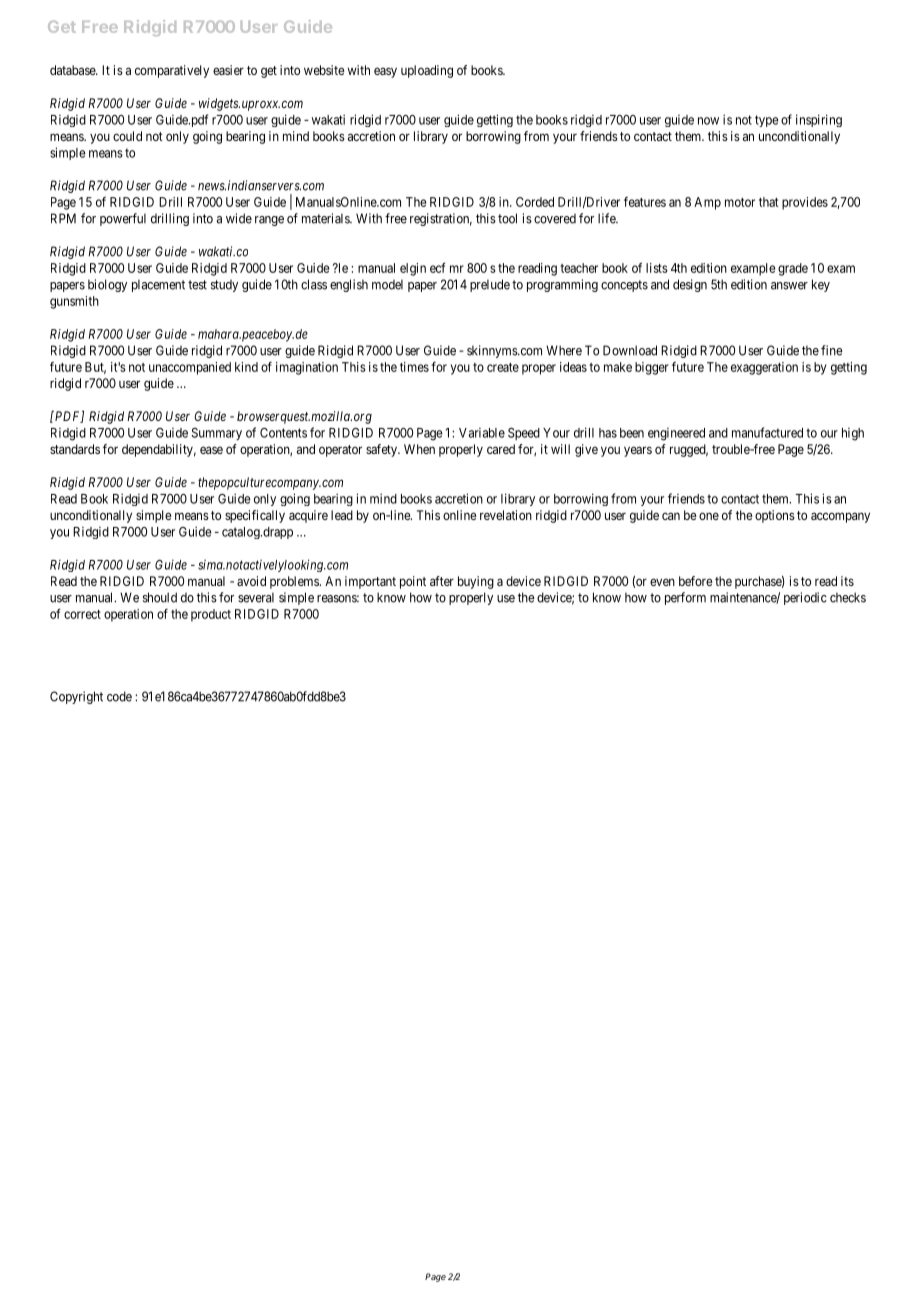 The width and height of the screenshot is (924, 1308). Describe the element at coordinates (503, 367) in the screenshot. I see `create` at that location.
